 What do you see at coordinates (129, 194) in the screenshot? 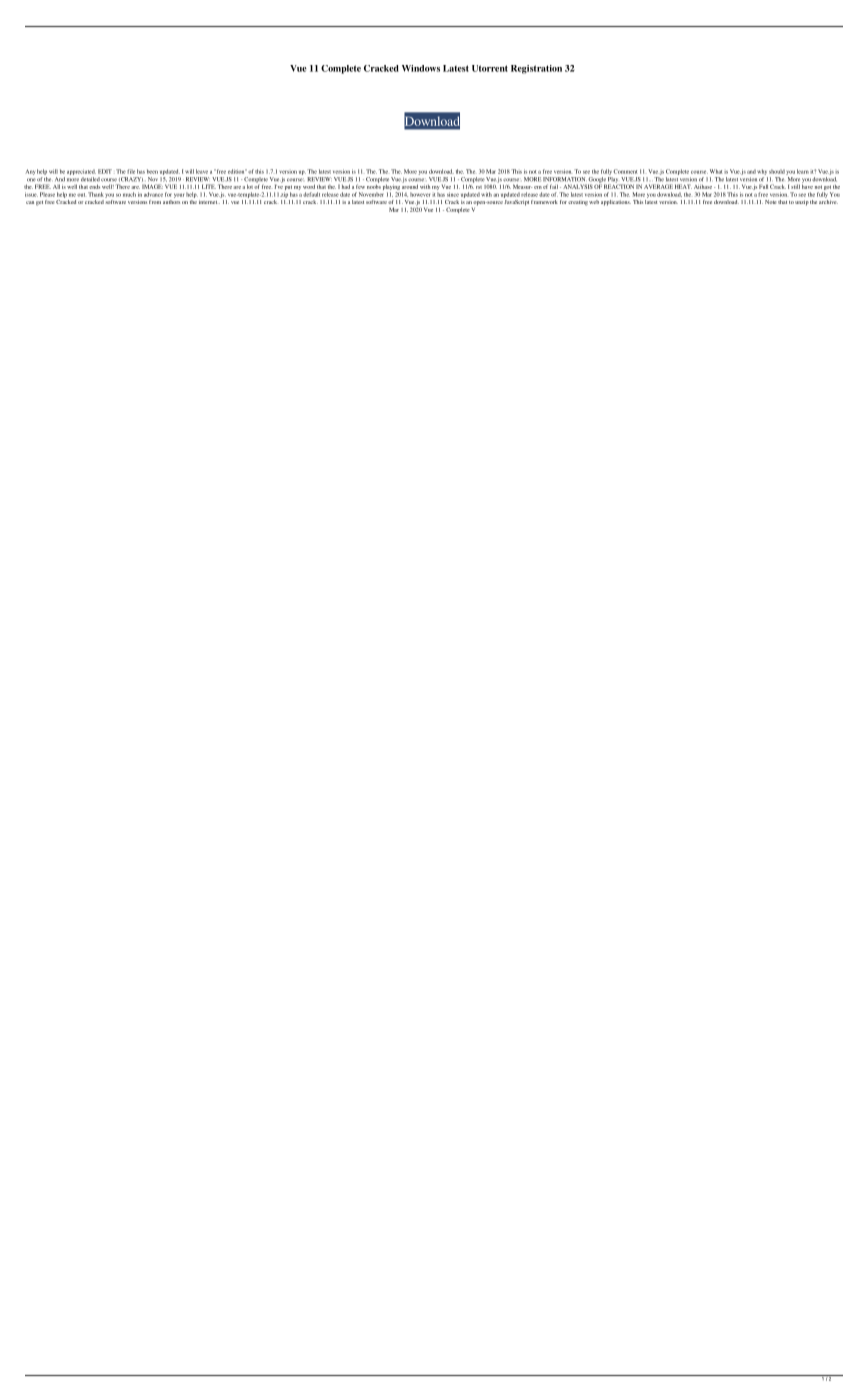
I see `much` at bounding box center [129, 194].
